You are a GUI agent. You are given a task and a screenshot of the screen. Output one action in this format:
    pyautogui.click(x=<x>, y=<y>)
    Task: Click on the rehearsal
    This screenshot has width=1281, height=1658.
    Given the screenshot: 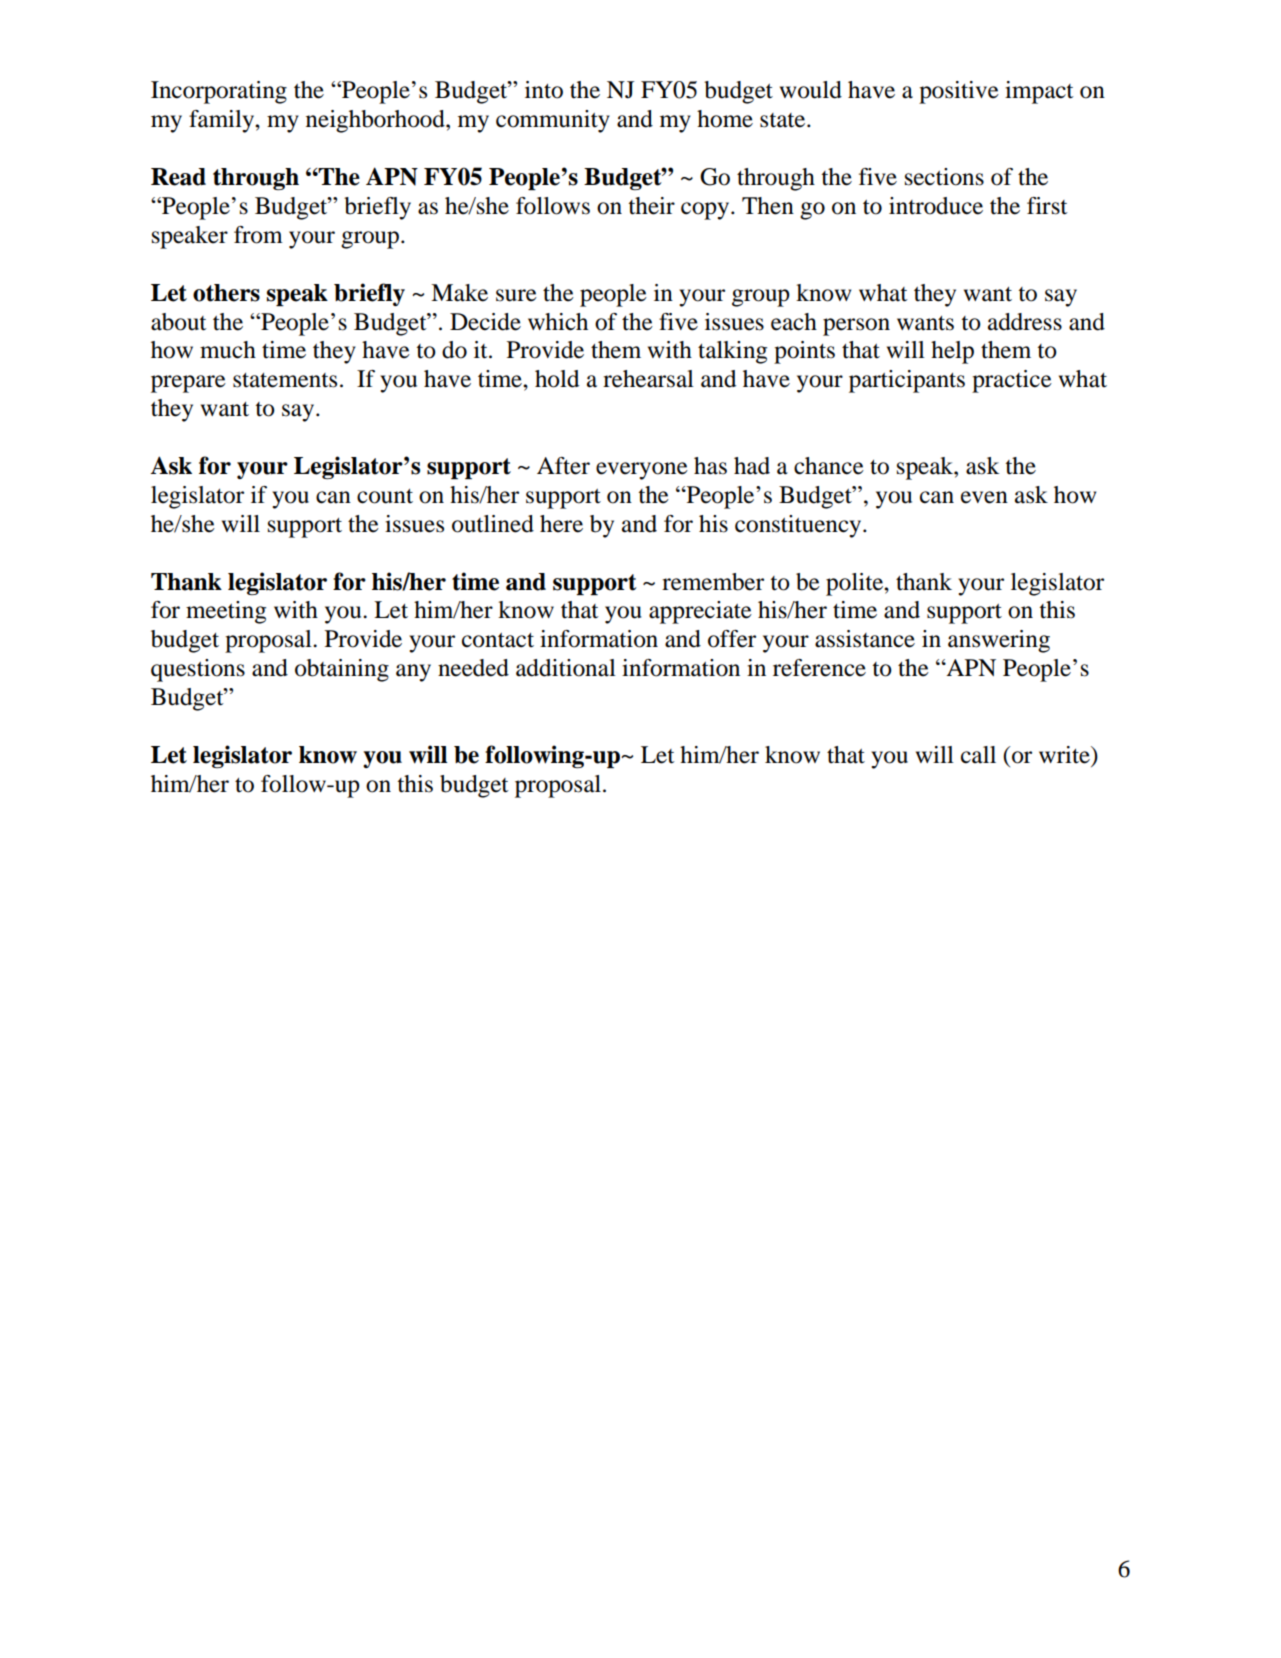 What is the action you would take?
    pyautogui.click(x=648, y=379)
